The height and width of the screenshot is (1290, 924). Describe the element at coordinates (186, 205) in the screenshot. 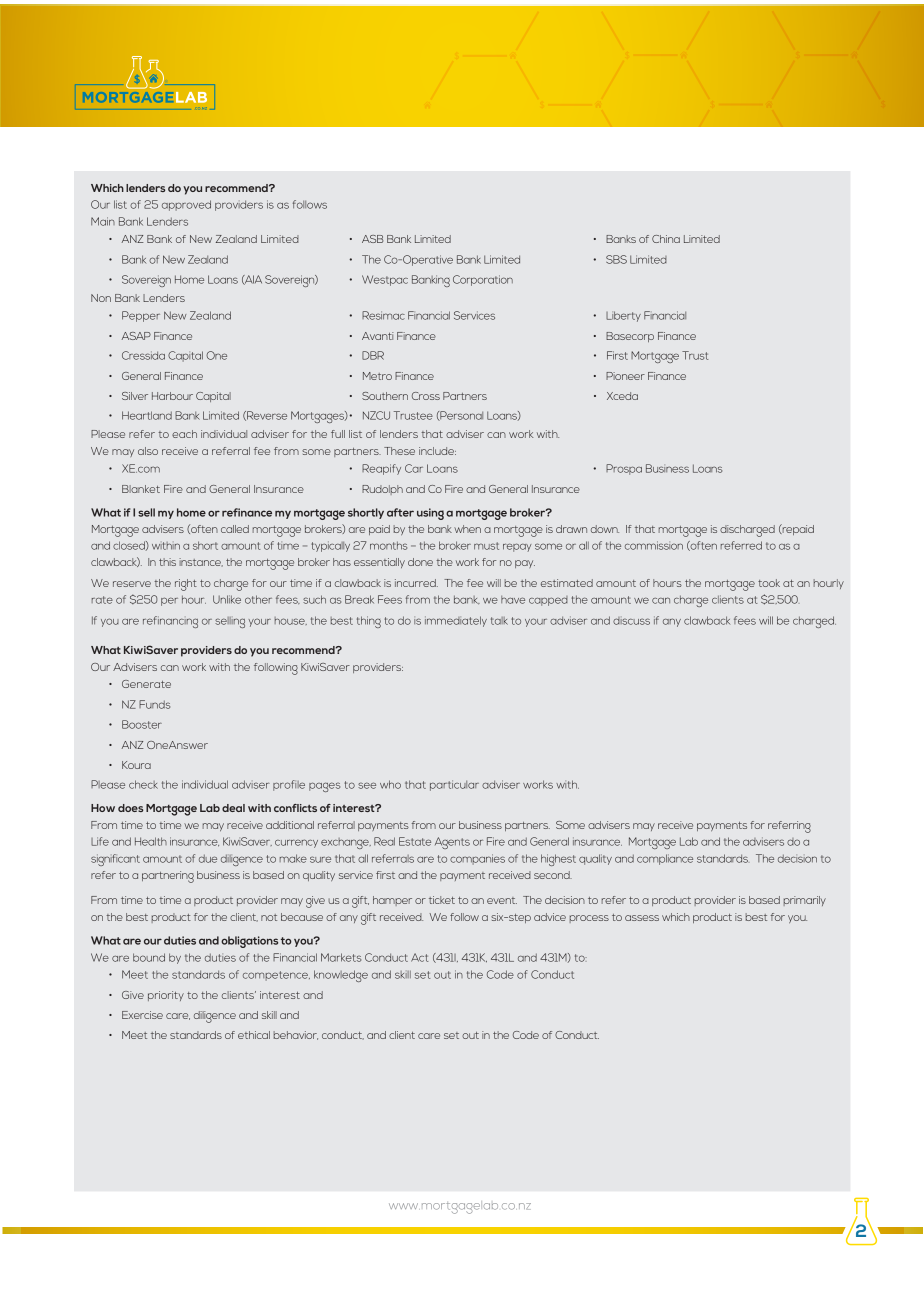

I see `approved` at that location.
